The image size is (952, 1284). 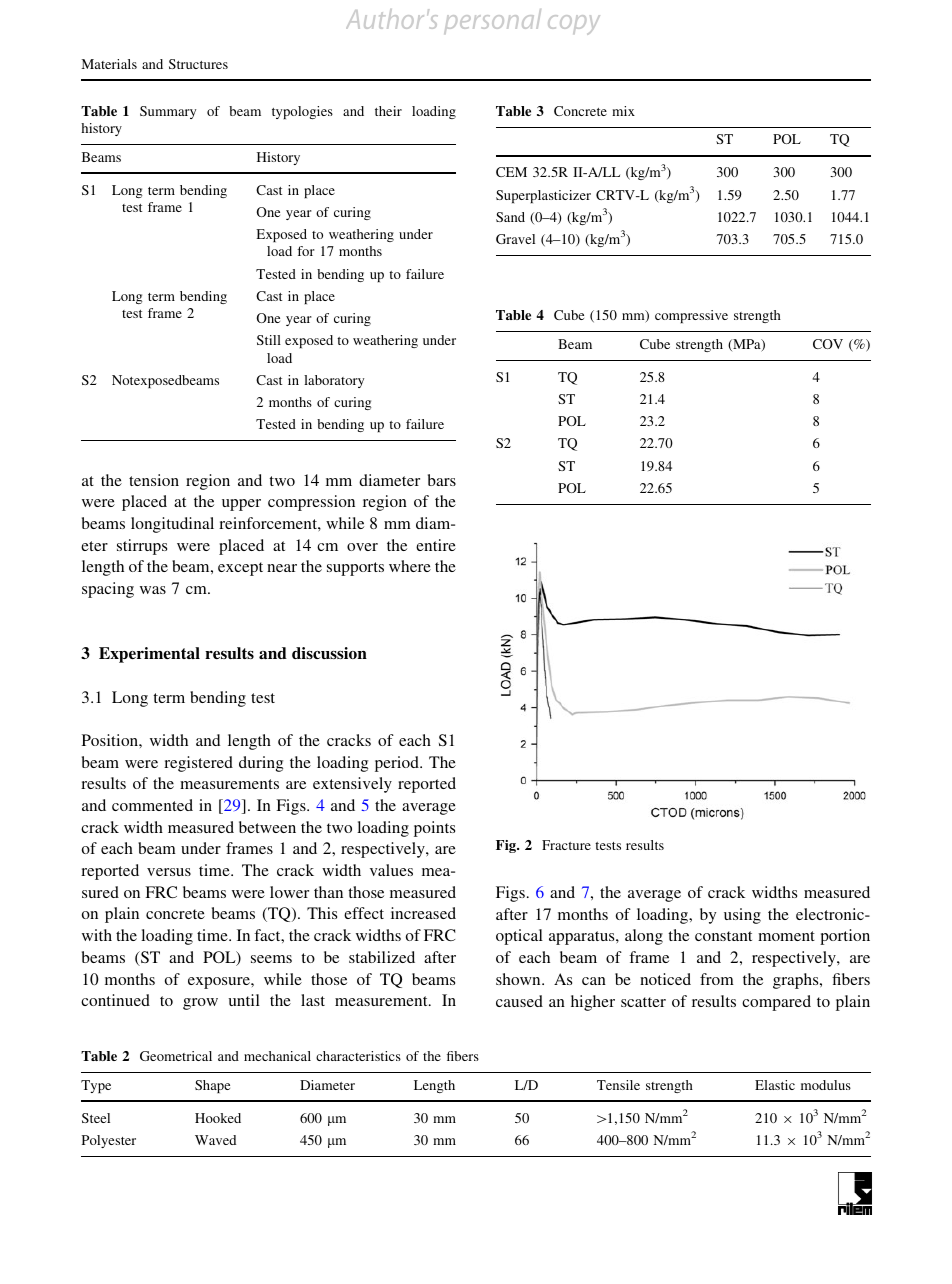 I want to click on versus, so click(x=169, y=872).
